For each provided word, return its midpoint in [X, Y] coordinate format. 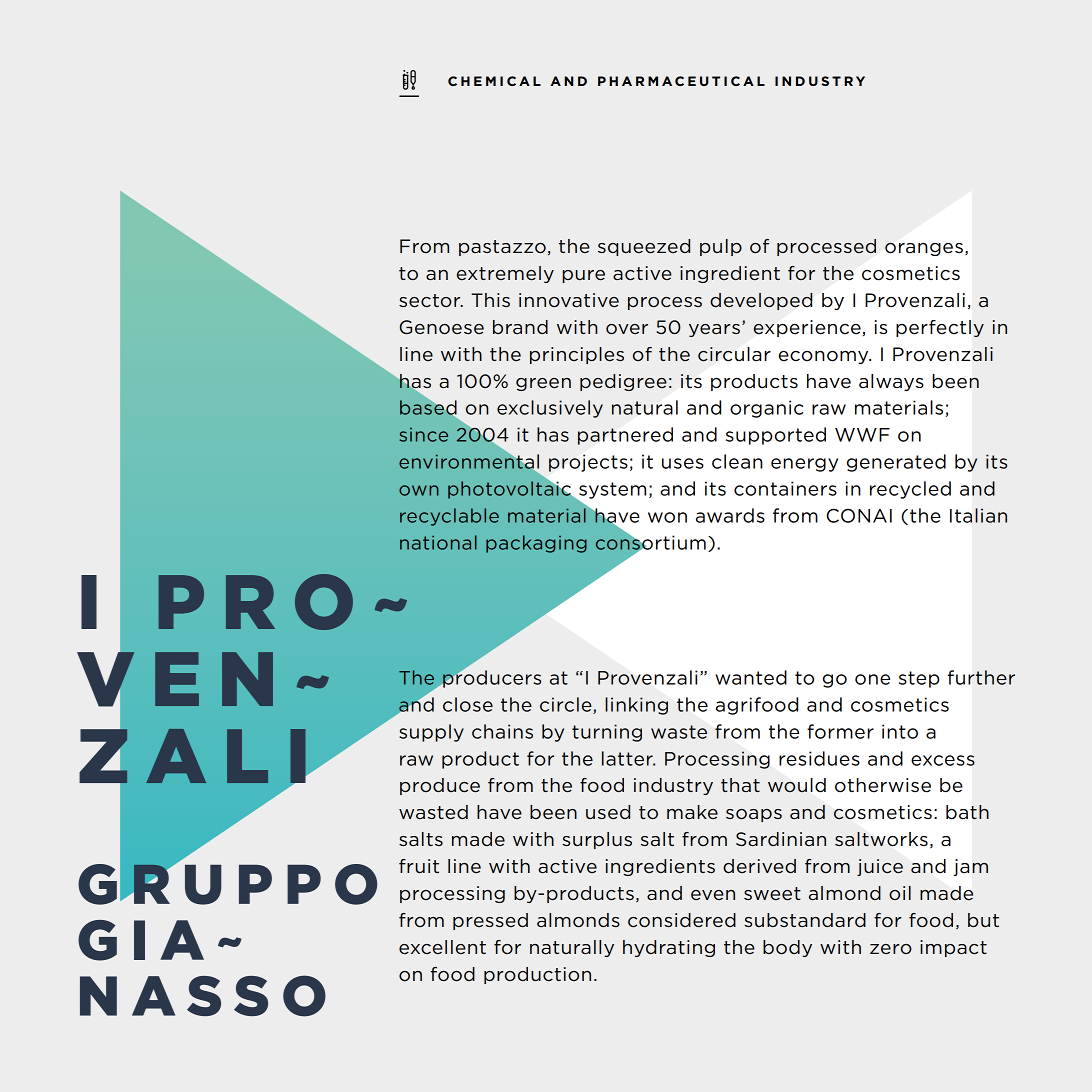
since [423, 435]
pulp [721, 247]
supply [431, 733]
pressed [490, 921]
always [891, 382]
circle [567, 705]
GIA [141, 940]
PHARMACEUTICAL [681, 81]
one [872, 679]
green [543, 384]
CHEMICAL [494, 81]
